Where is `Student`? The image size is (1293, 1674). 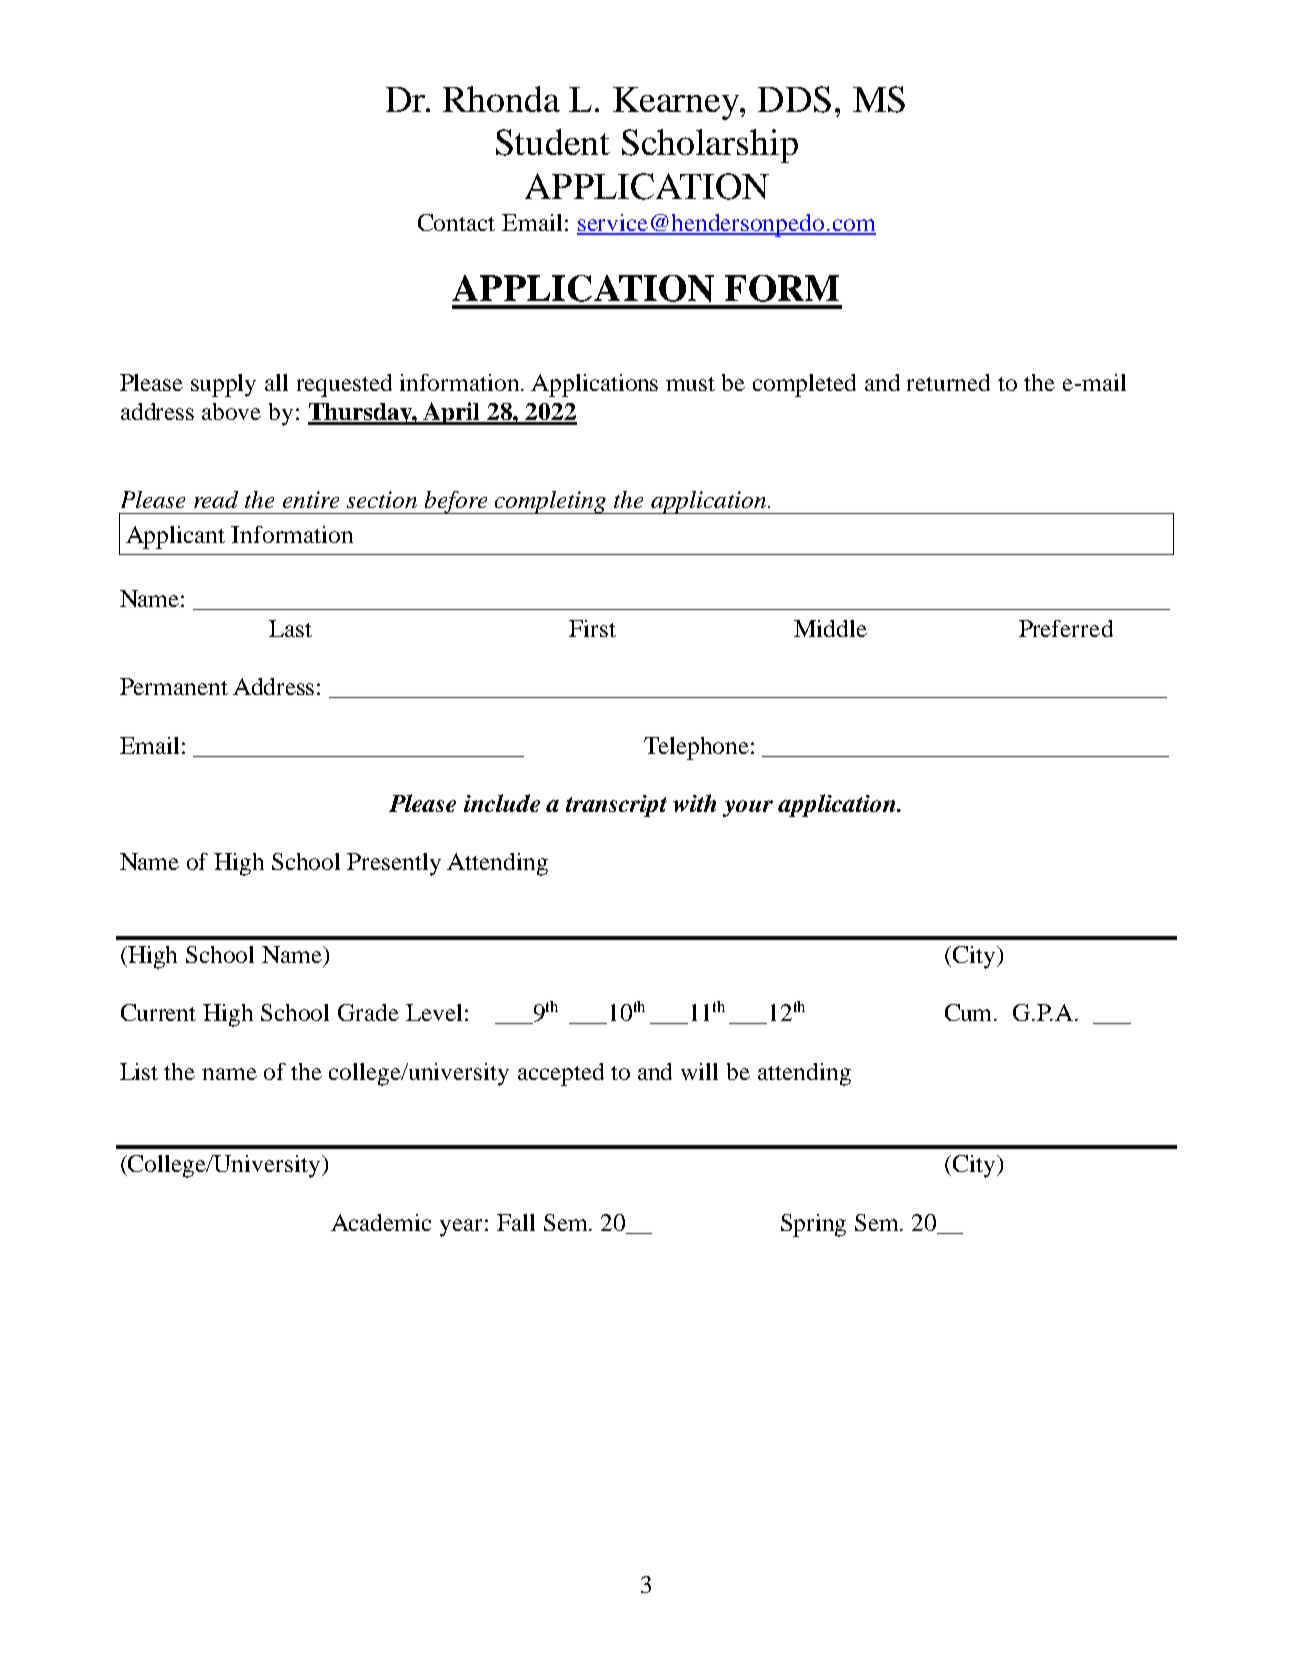 Student is located at coordinates (553, 142).
